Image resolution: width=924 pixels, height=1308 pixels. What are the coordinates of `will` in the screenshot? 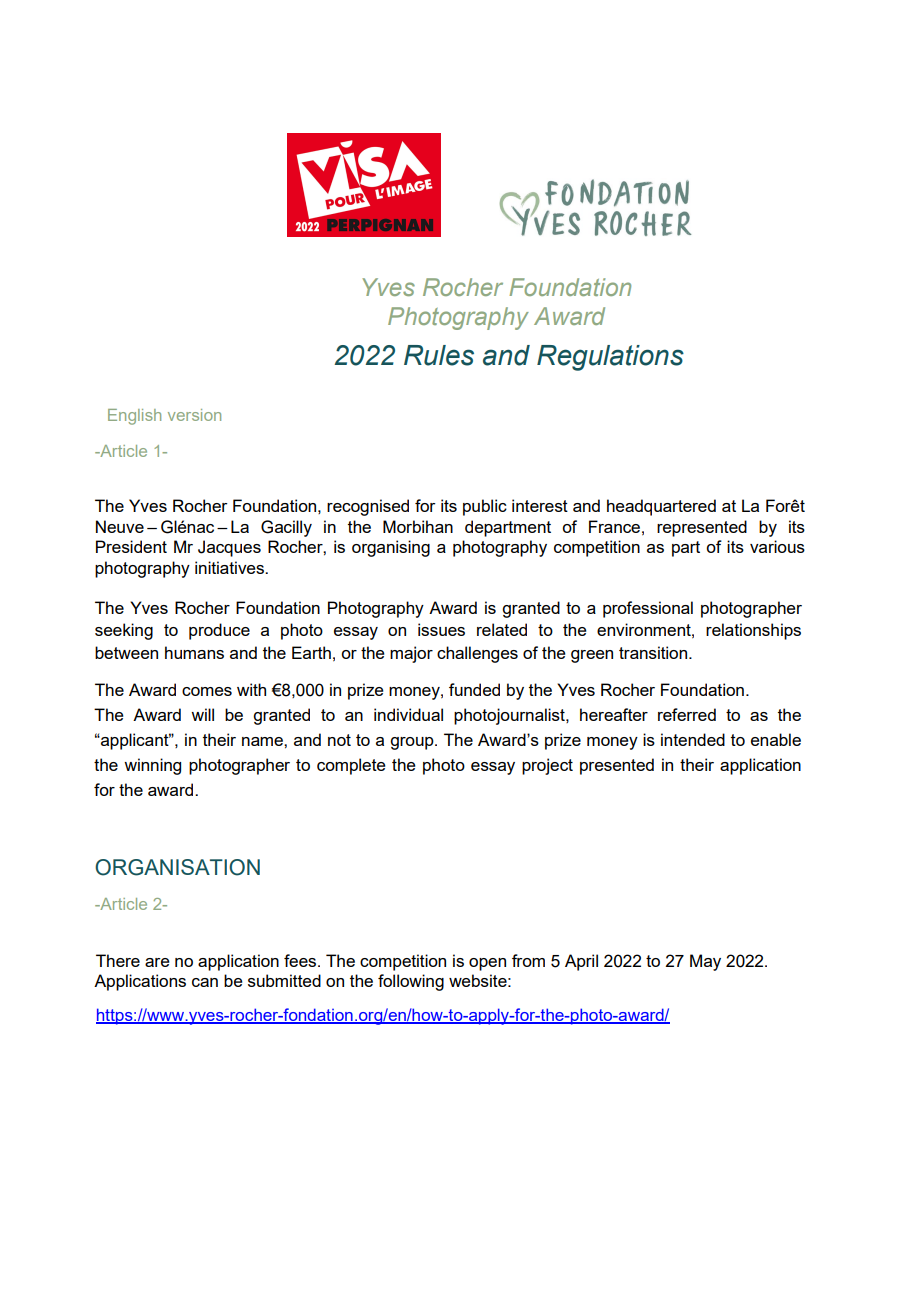 It's located at (202, 714).
